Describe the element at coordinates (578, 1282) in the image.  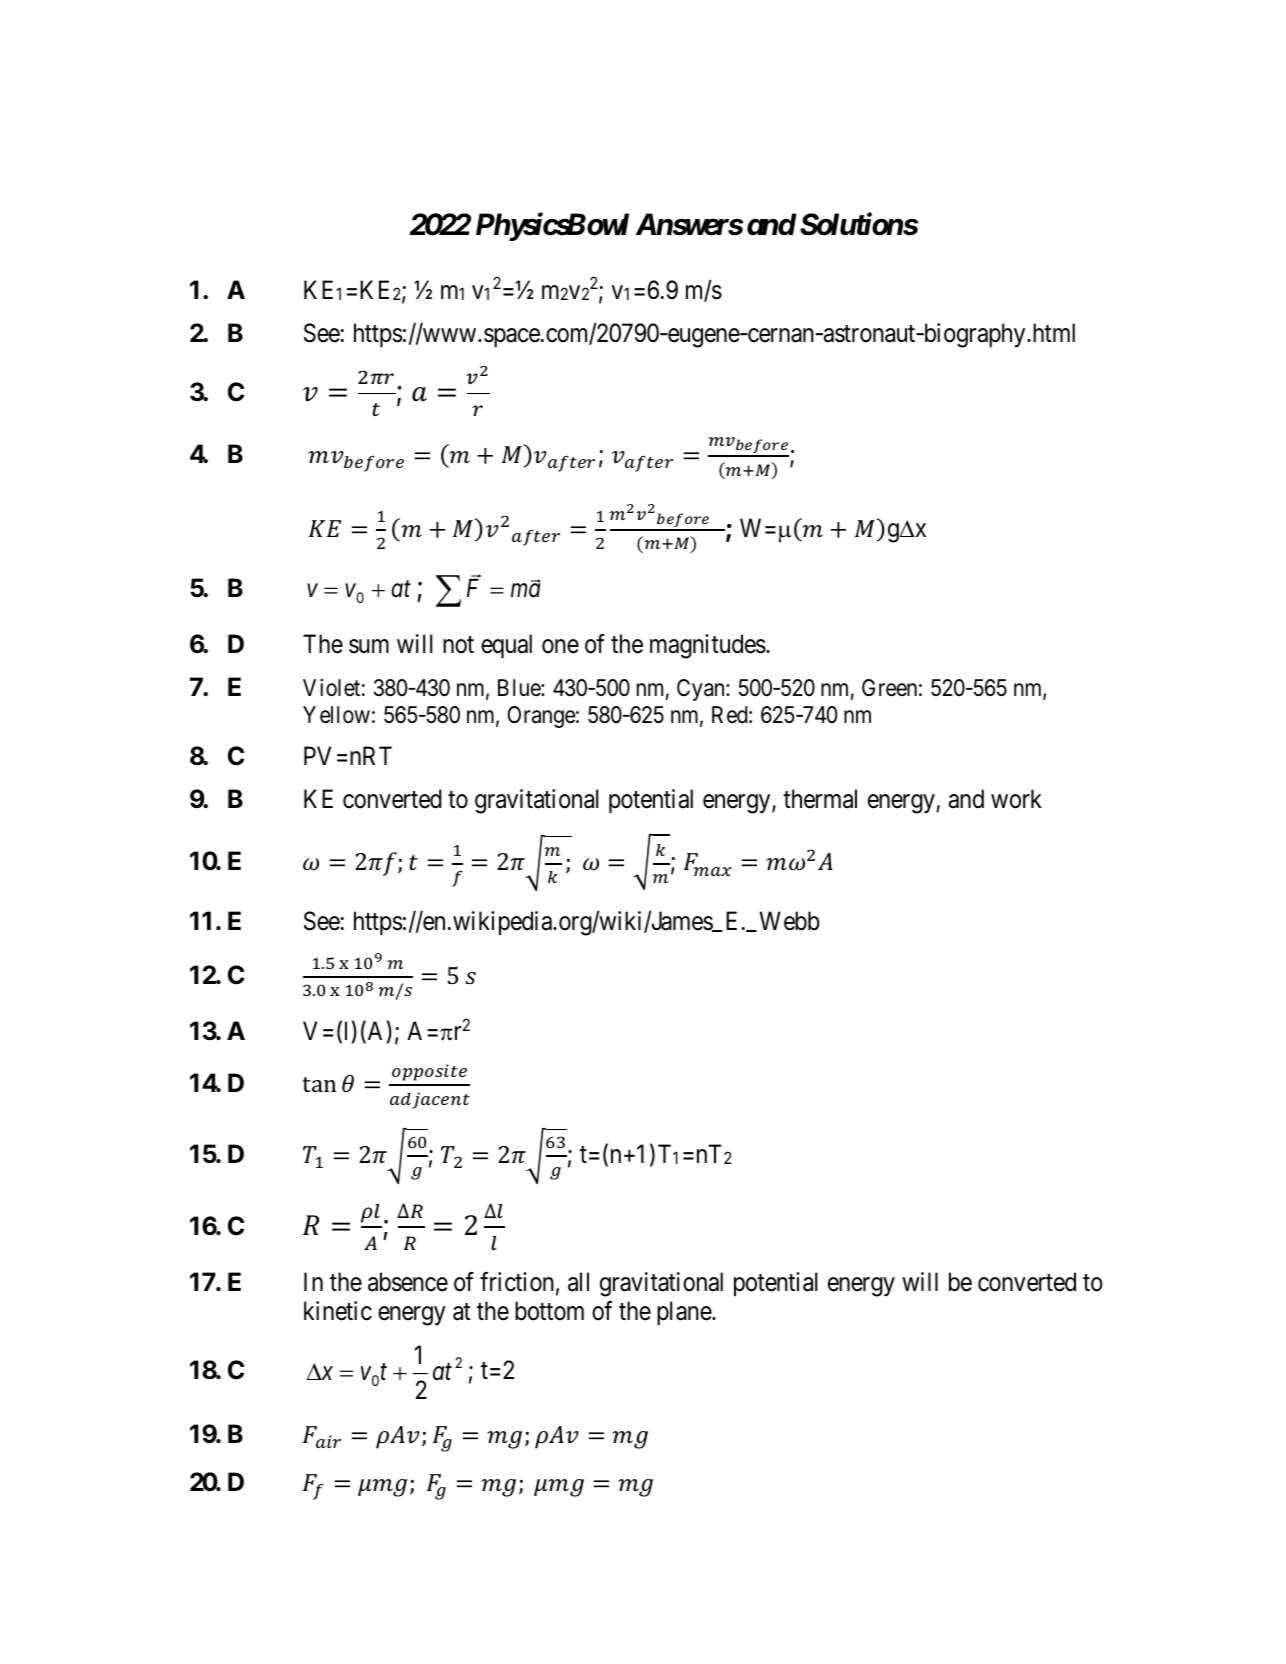
I see `all` at that location.
